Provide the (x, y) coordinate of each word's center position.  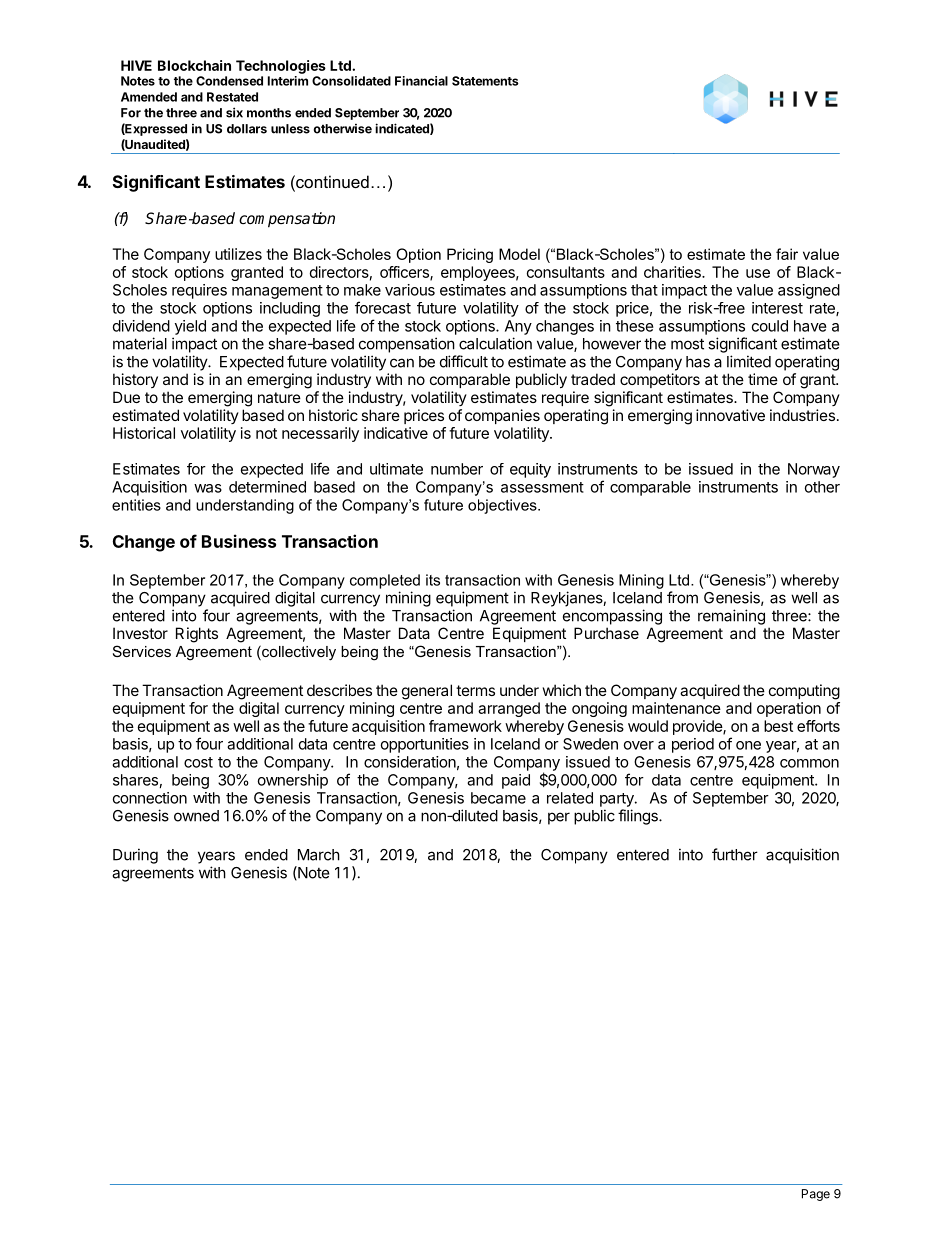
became (498, 798)
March (319, 855)
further (735, 854)
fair (787, 254)
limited (749, 361)
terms (475, 690)
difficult (464, 361)
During (135, 856)
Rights (197, 635)
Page (816, 1195)
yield (190, 327)
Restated (232, 97)
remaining (731, 617)
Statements (485, 81)
